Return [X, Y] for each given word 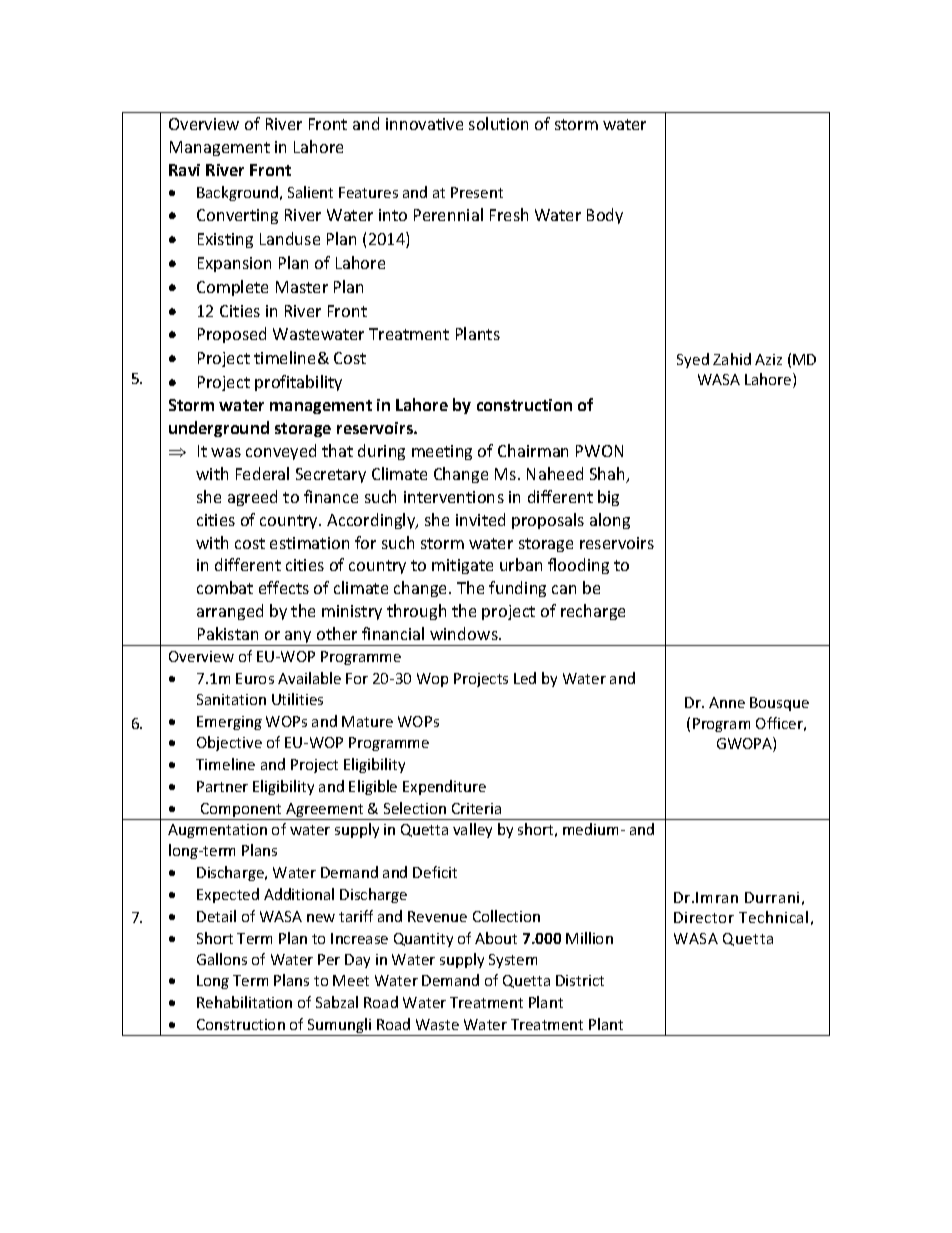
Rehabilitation [244, 1002]
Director [704, 917]
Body [605, 216]
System [513, 961]
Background [237, 193]
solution [498, 123]
